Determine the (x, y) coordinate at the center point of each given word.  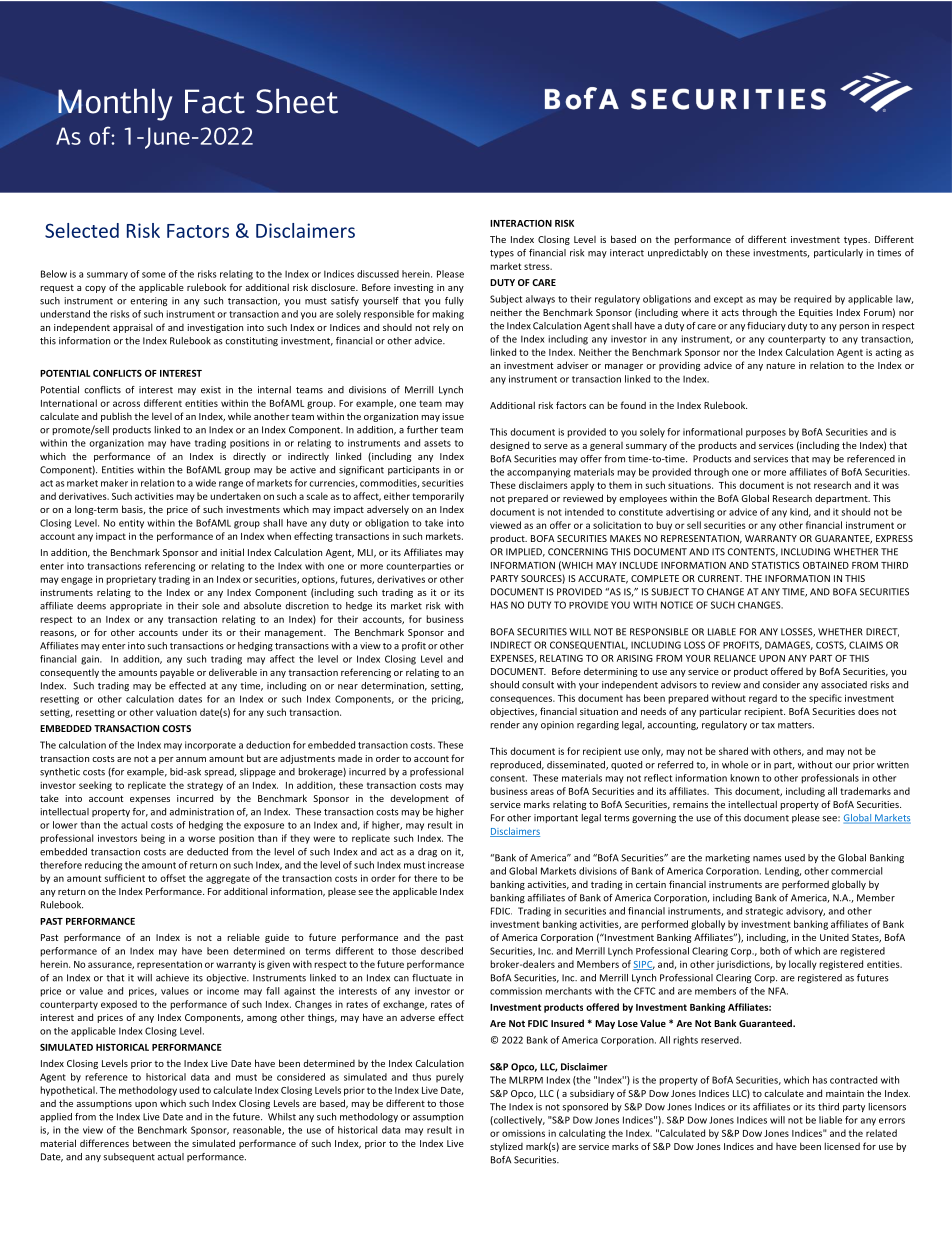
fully (454, 301)
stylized (506, 1147)
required (812, 300)
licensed (842, 1146)
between (152, 1143)
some (154, 275)
